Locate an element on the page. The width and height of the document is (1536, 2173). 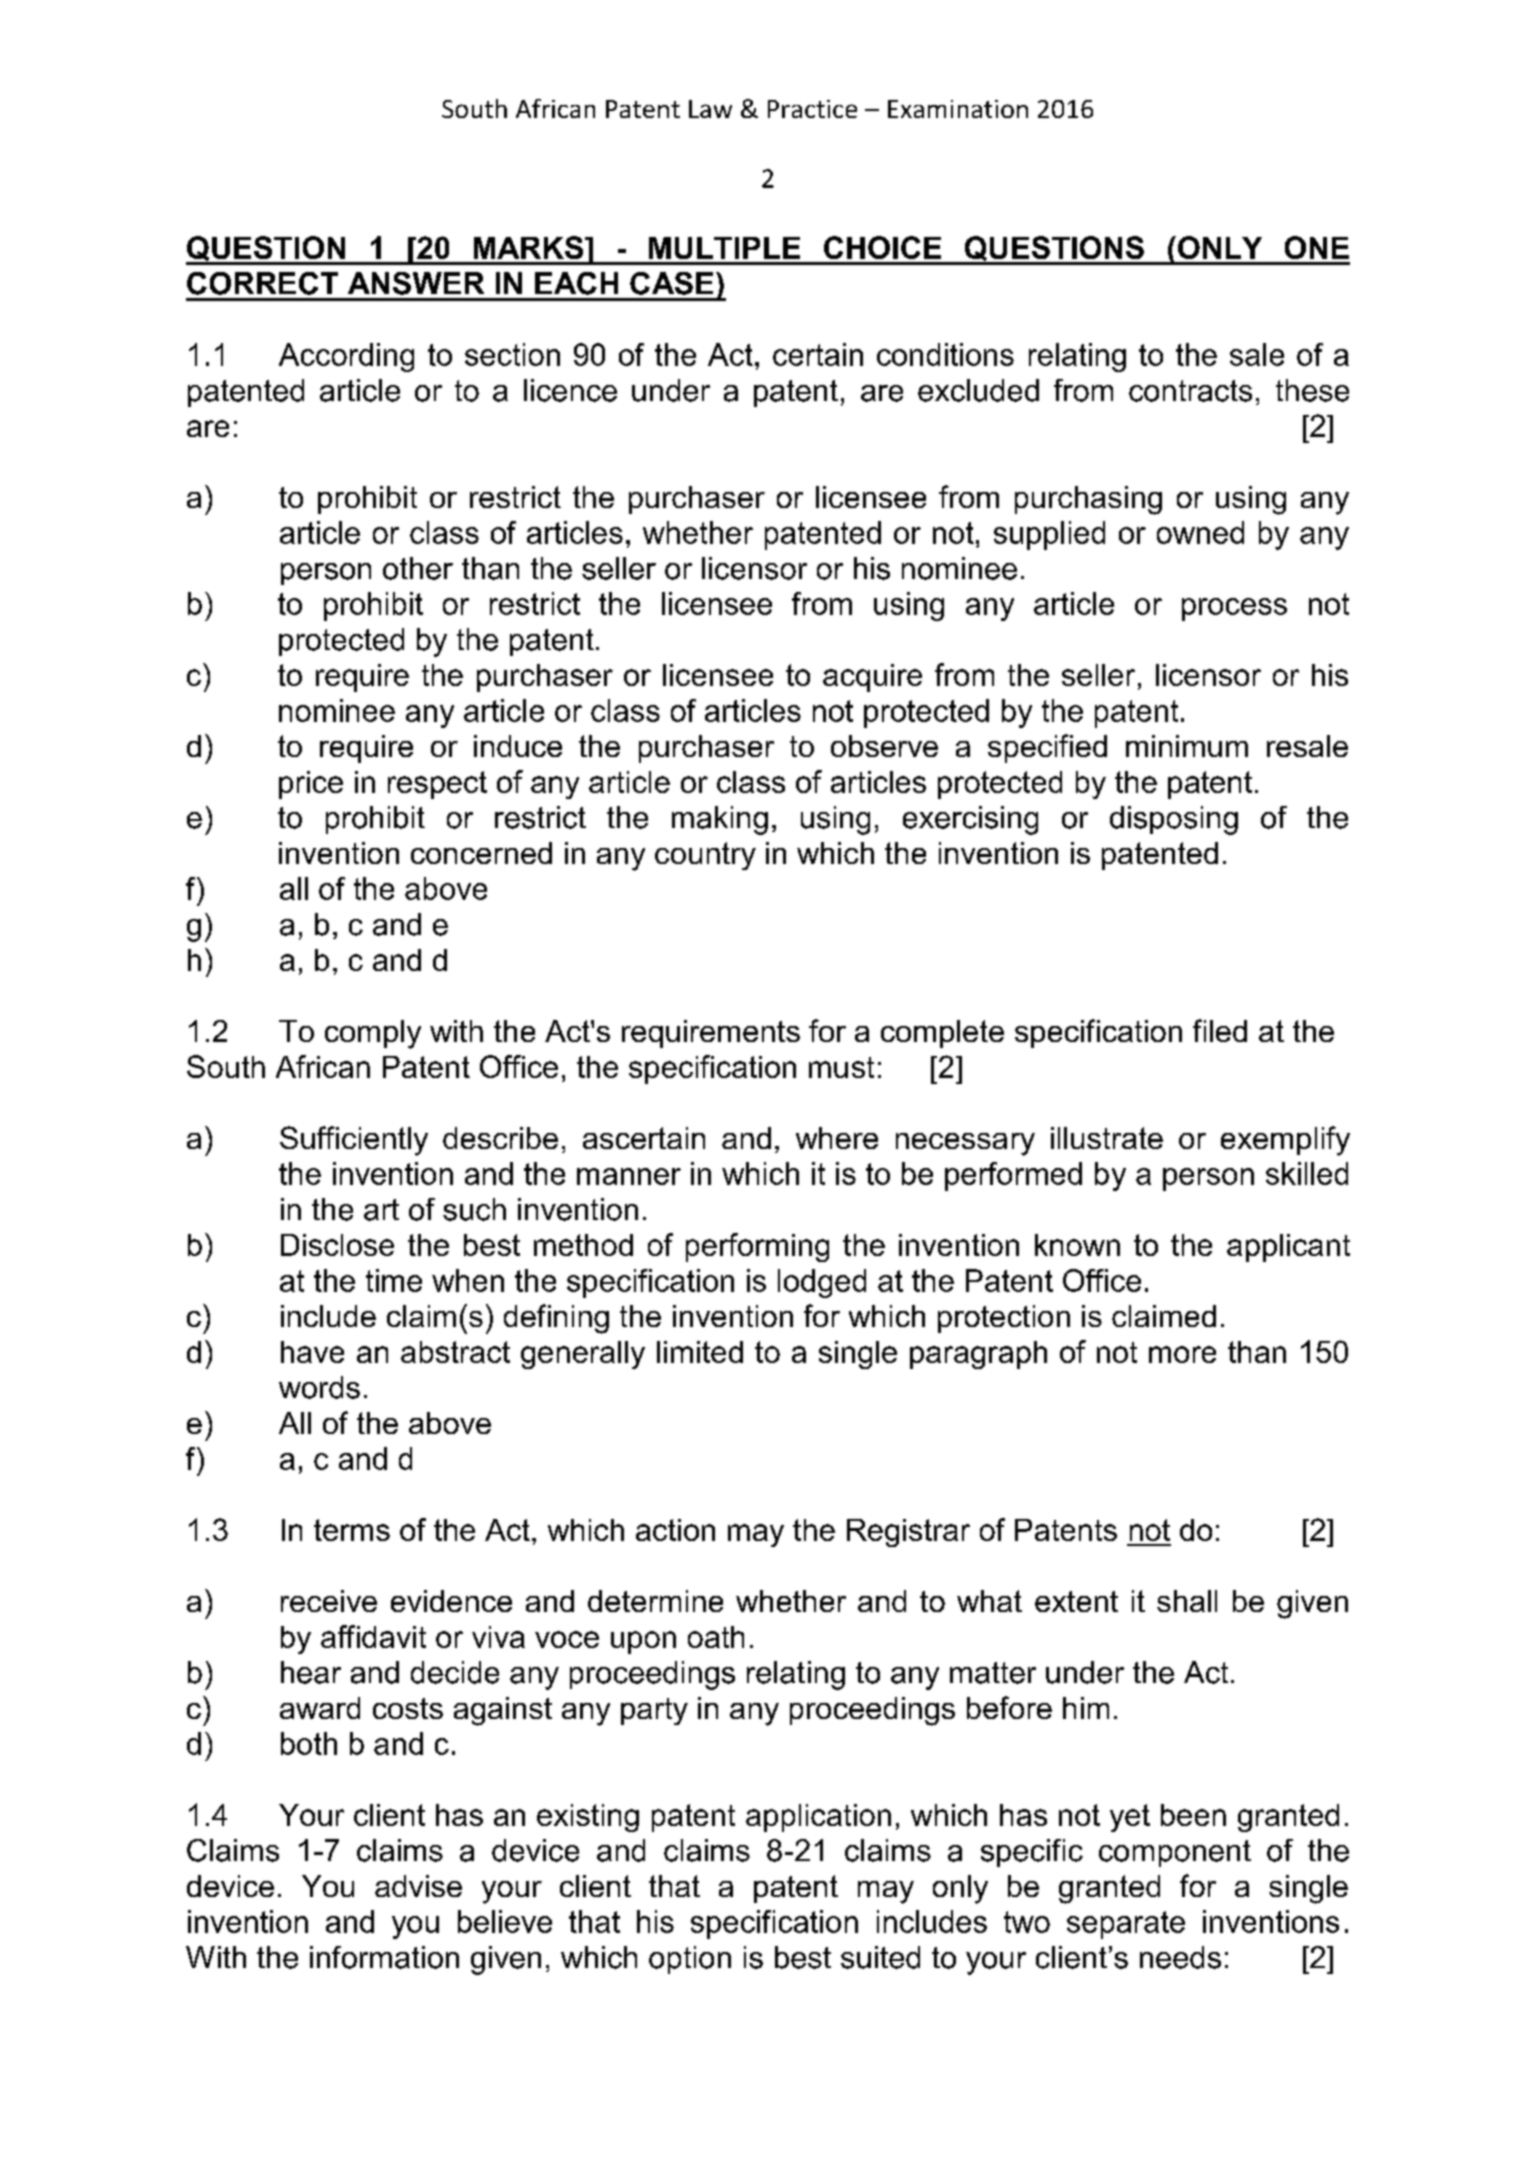
ANSWER is located at coordinates (416, 283).
